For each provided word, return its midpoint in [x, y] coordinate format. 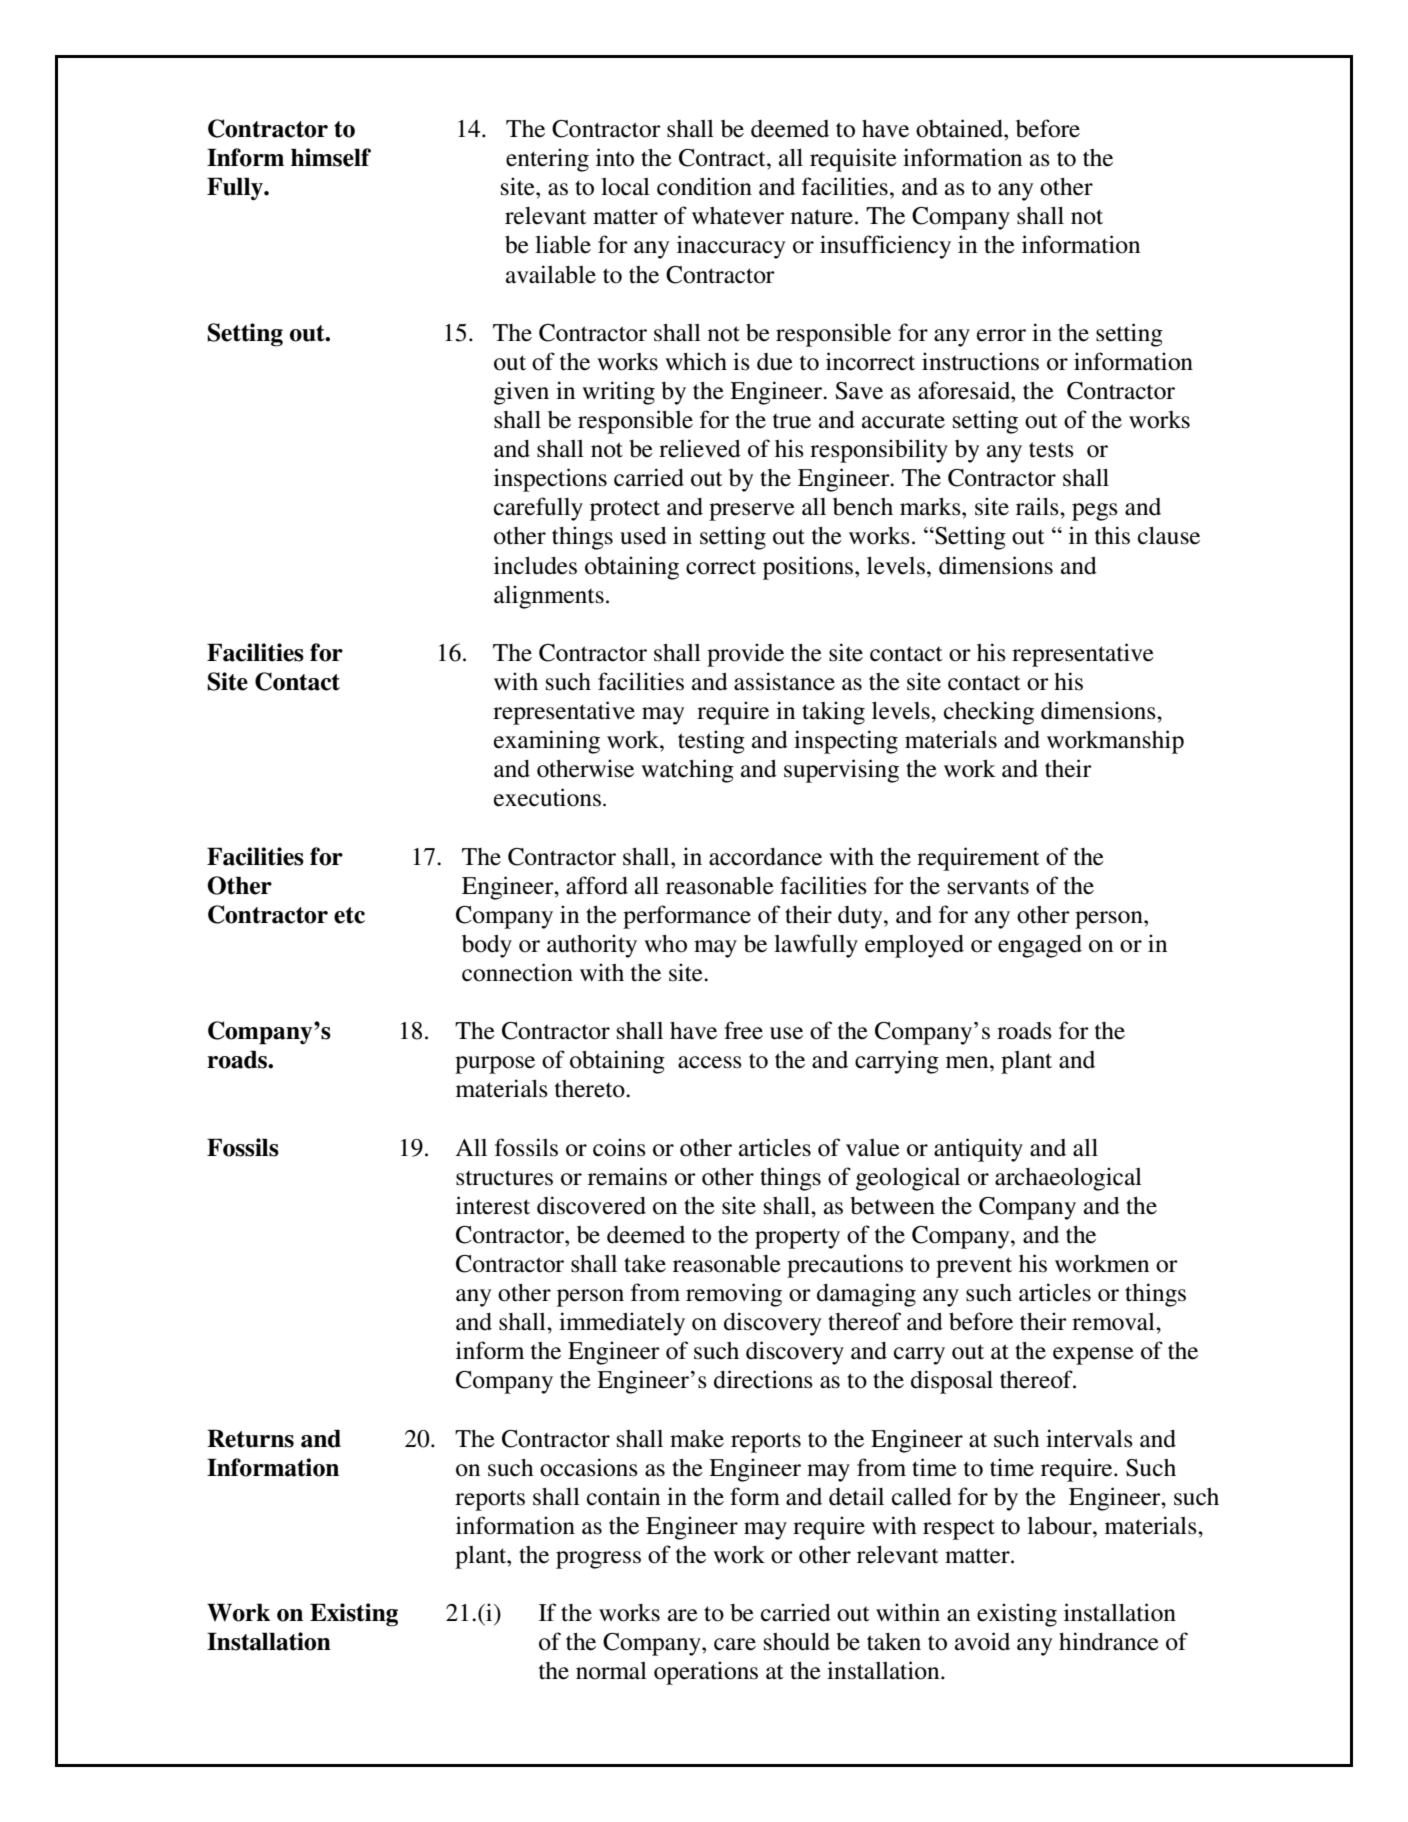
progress [598, 1560]
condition [704, 186]
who [665, 944]
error [1001, 335]
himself [331, 157]
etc [349, 915]
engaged [1040, 946]
